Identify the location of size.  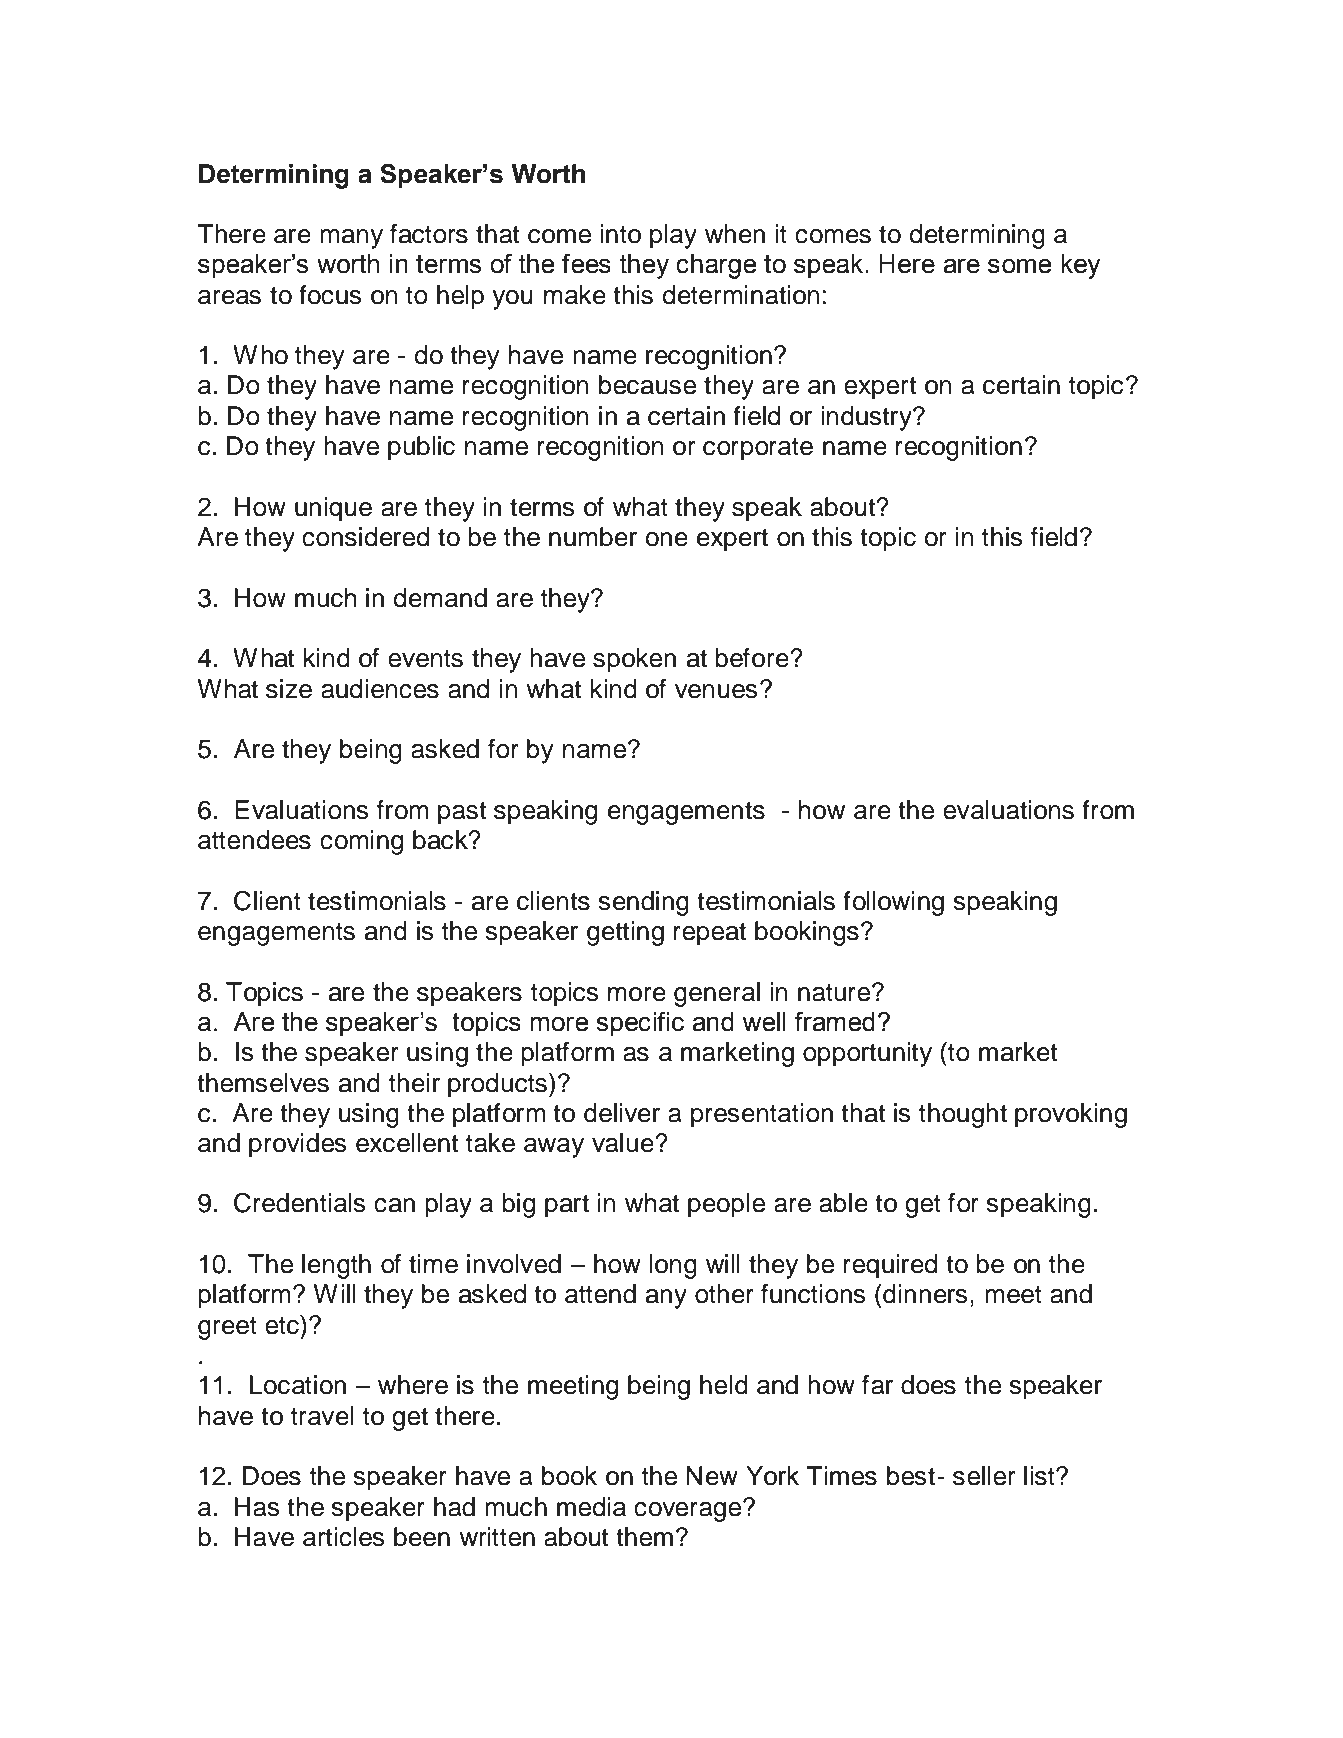
(289, 689).
